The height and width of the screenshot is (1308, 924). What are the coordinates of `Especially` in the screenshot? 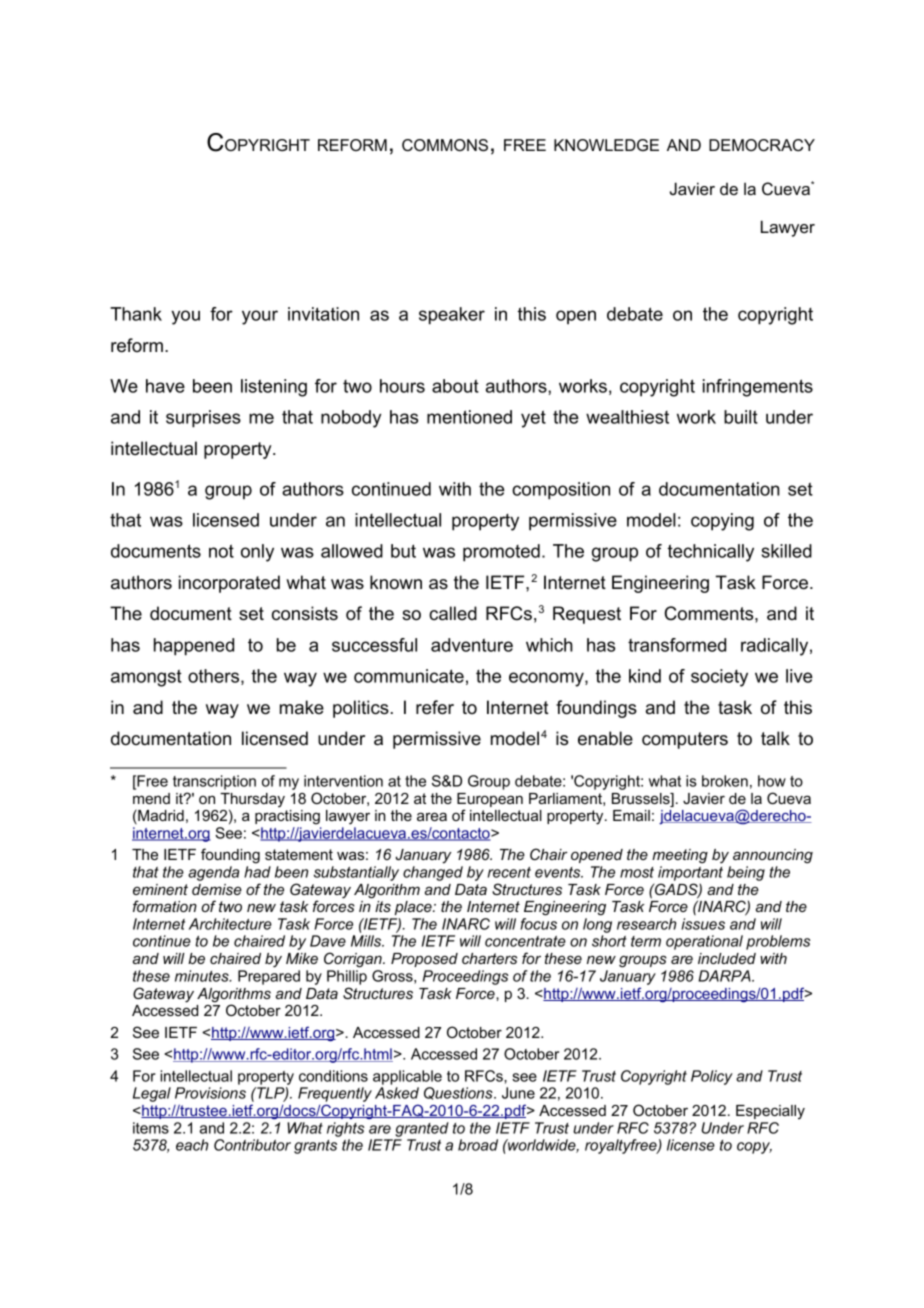 It's located at (770, 1112).
